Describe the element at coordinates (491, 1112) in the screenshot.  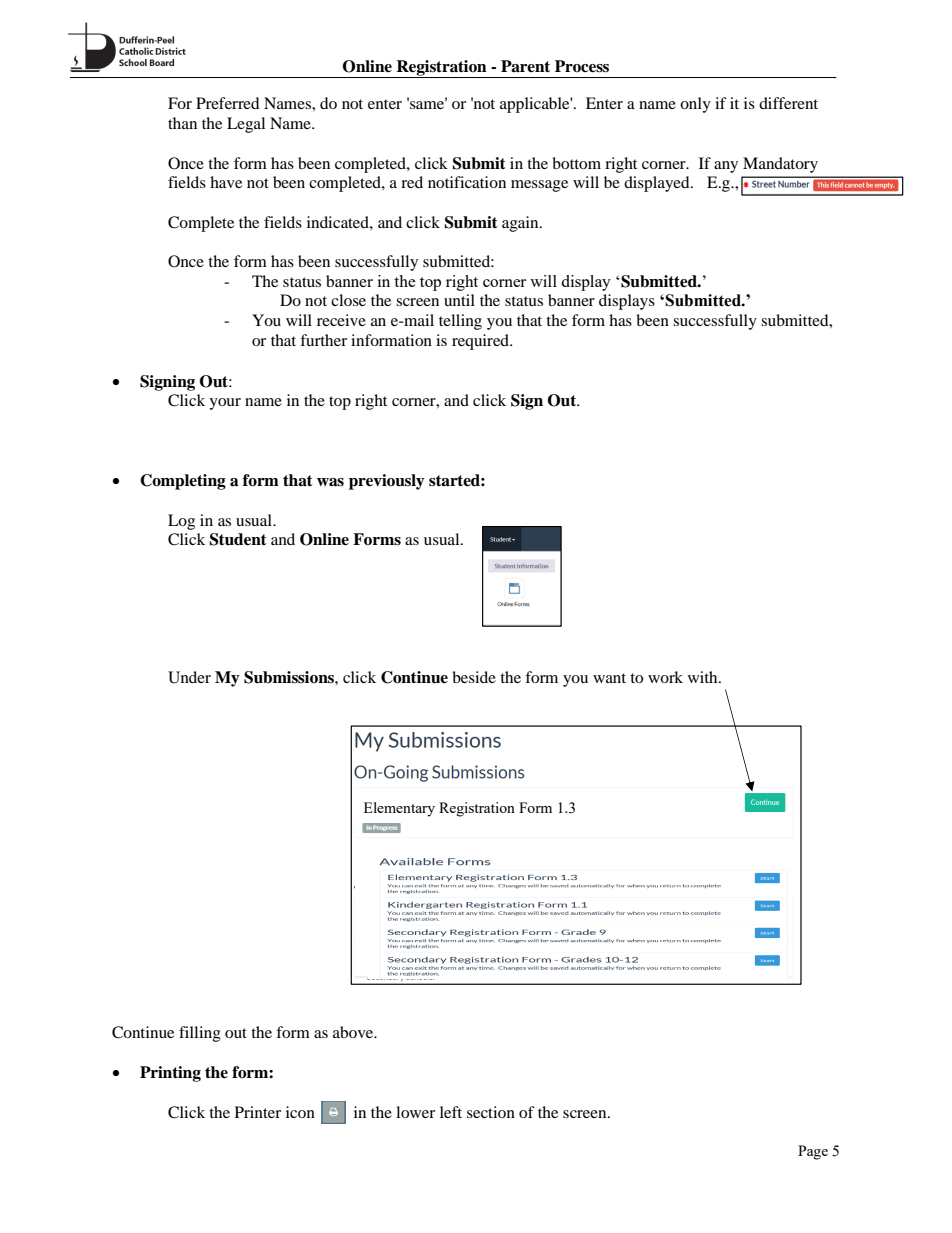
I see `section` at that location.
